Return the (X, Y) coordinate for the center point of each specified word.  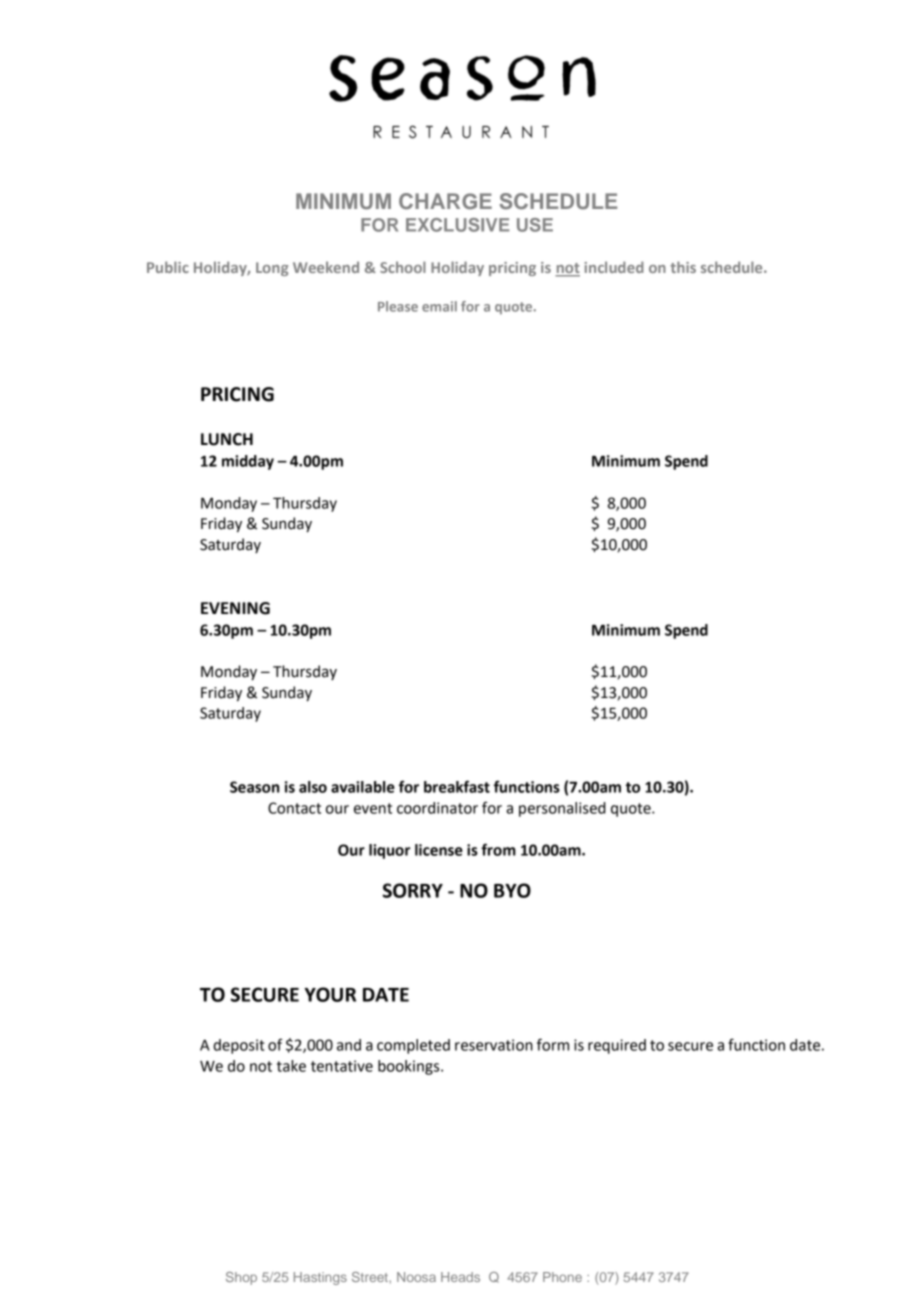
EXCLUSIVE (457, 225)
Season (254, 787)
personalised (562, 809)
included (614, 267)
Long (272, 269)
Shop (241, 1278)
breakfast (457, 786)
